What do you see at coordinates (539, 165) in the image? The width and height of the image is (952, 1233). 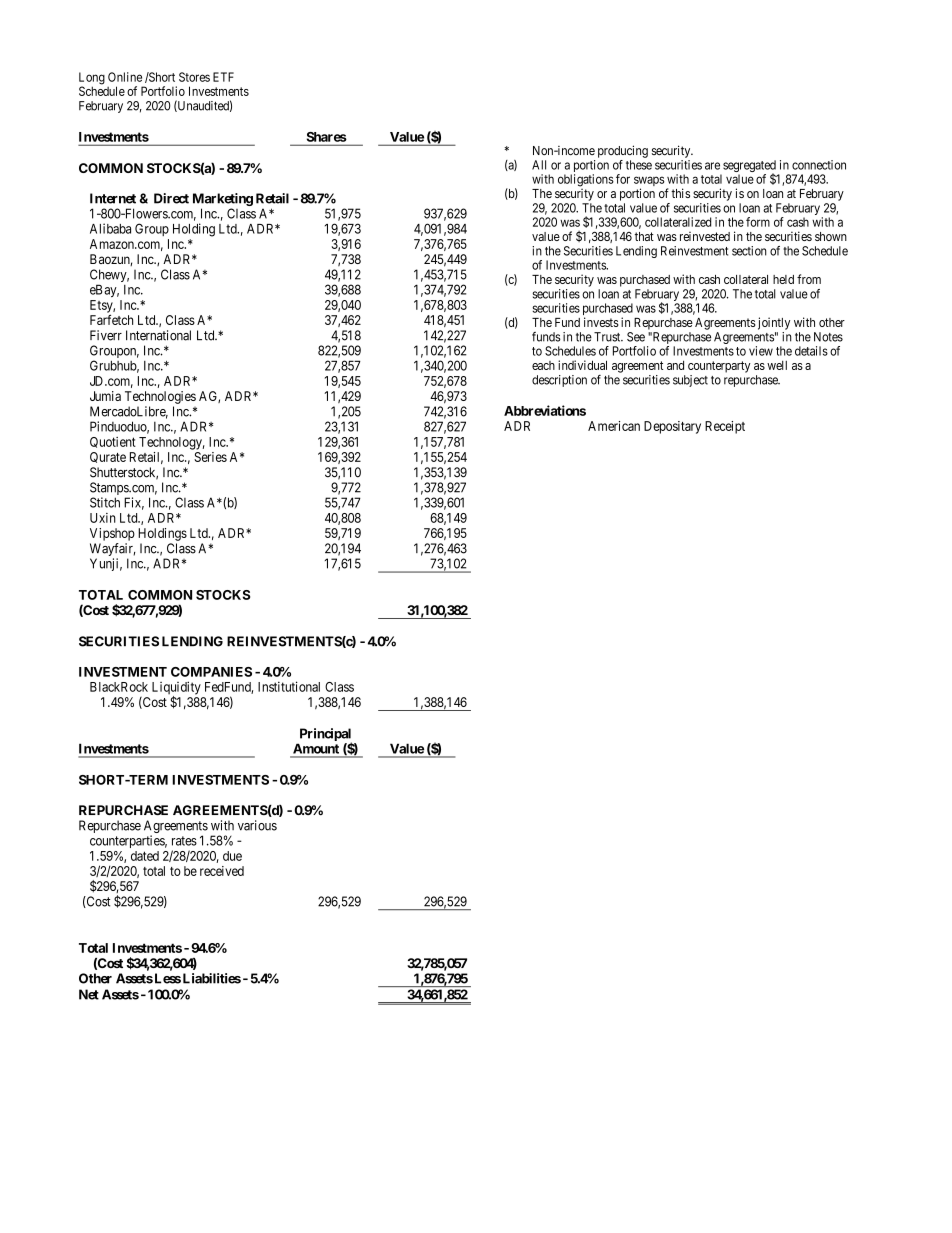 I see `All` at bounding box center [539, 165].
